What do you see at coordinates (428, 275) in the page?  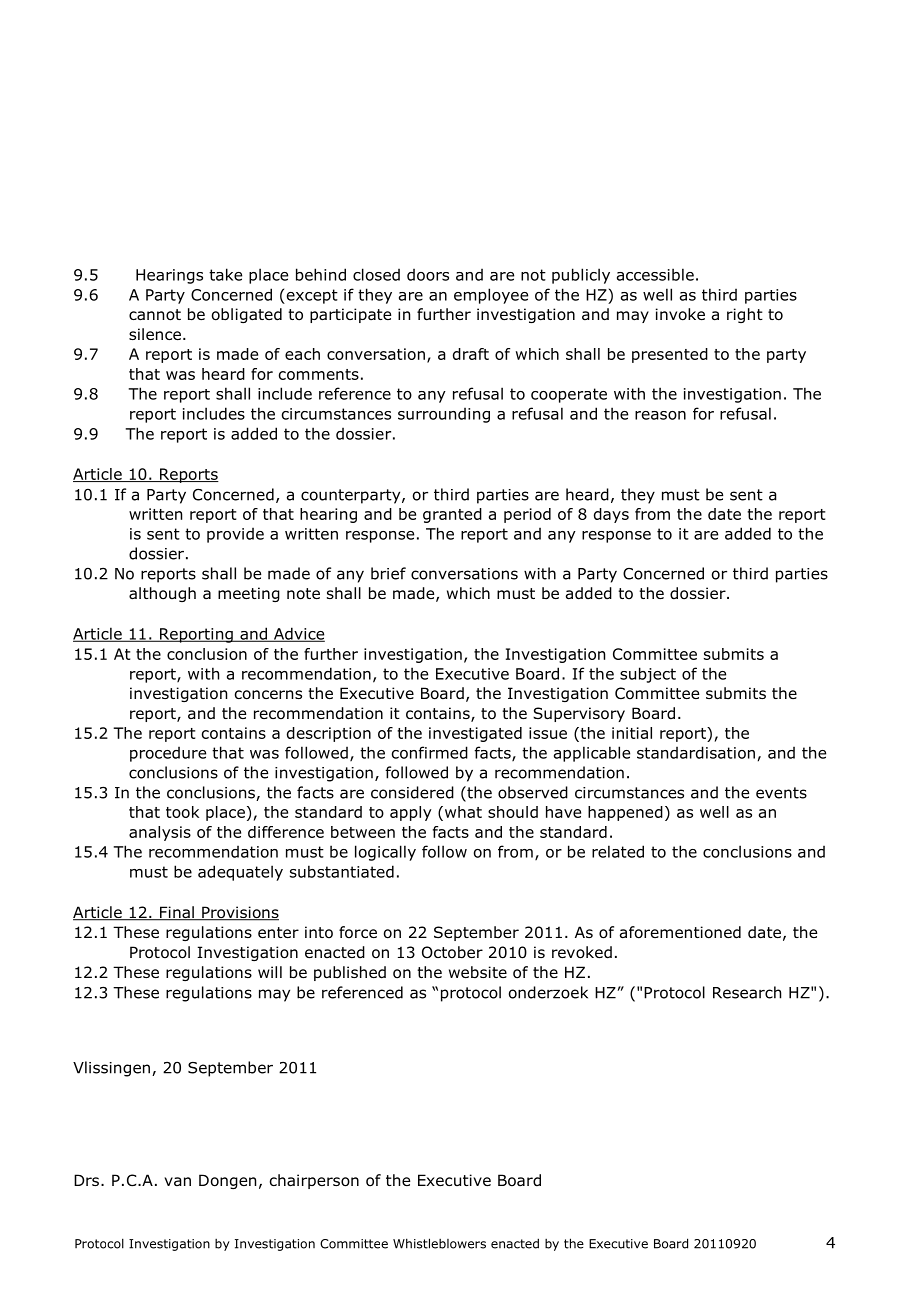 I see `doors` at bounding box center [428, 275].
